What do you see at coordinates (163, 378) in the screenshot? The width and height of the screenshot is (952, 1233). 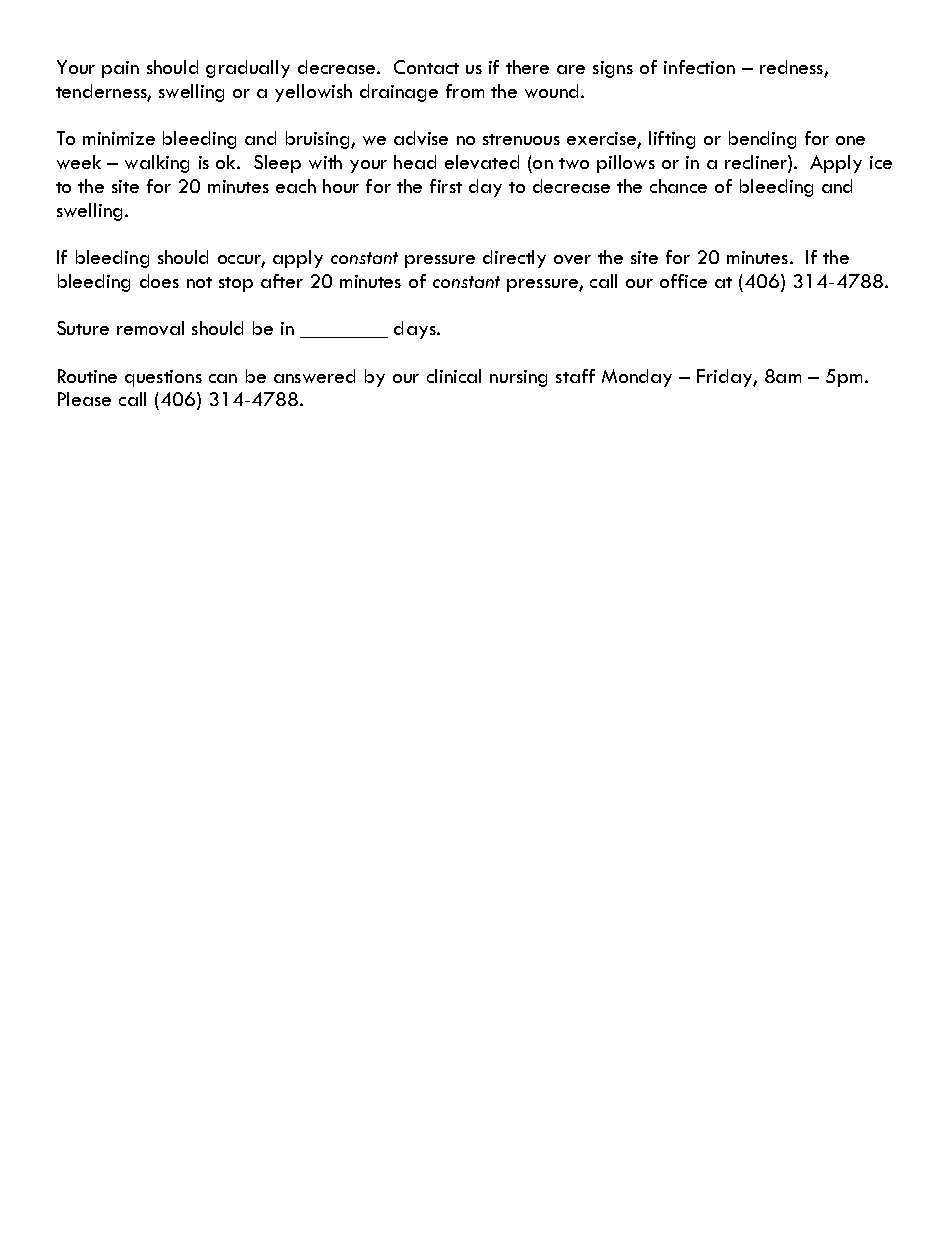 I see `questions` at bounding box center [163, 378].
